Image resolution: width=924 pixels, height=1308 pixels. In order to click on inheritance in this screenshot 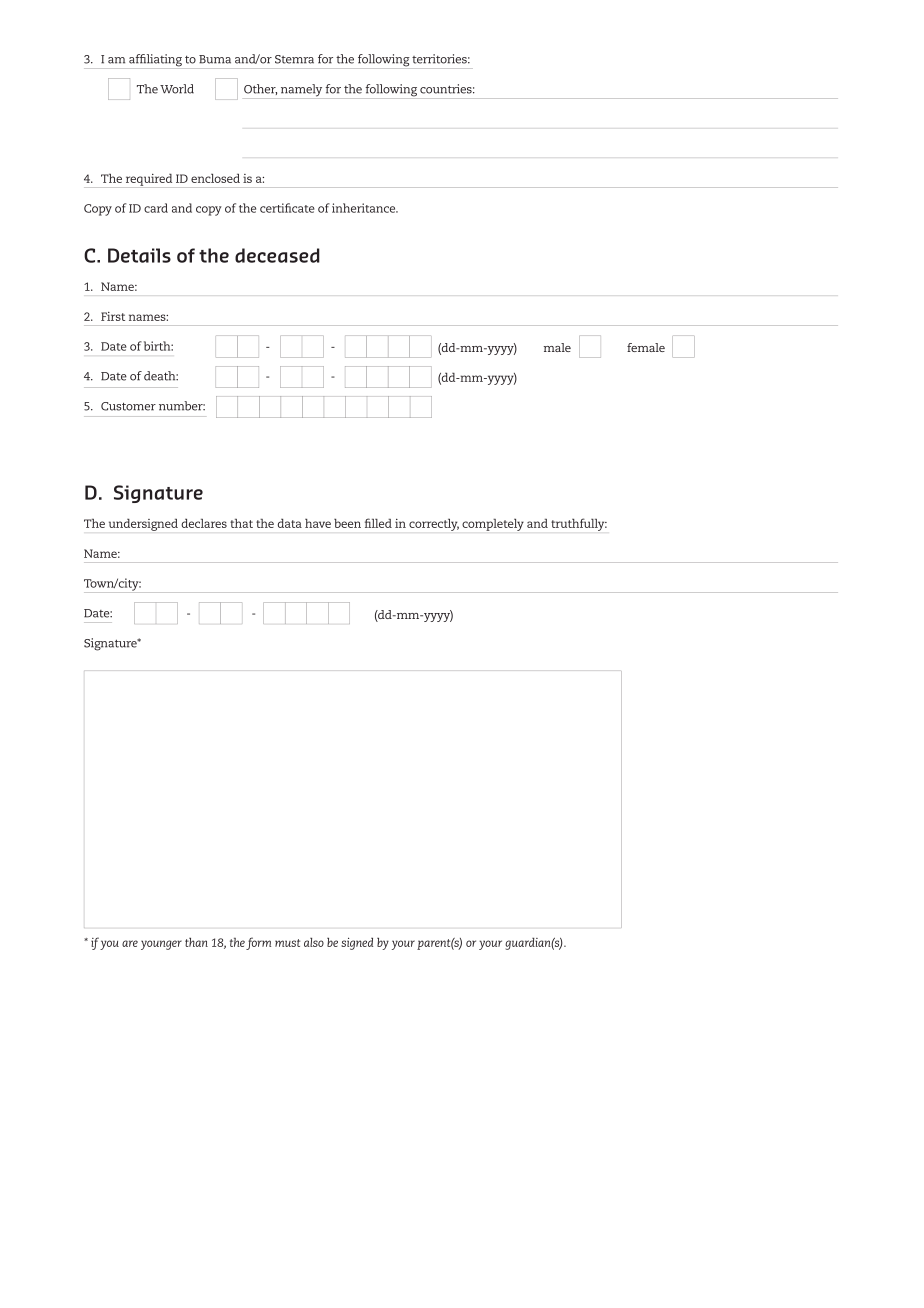, I will do `click(365, 208)`.
